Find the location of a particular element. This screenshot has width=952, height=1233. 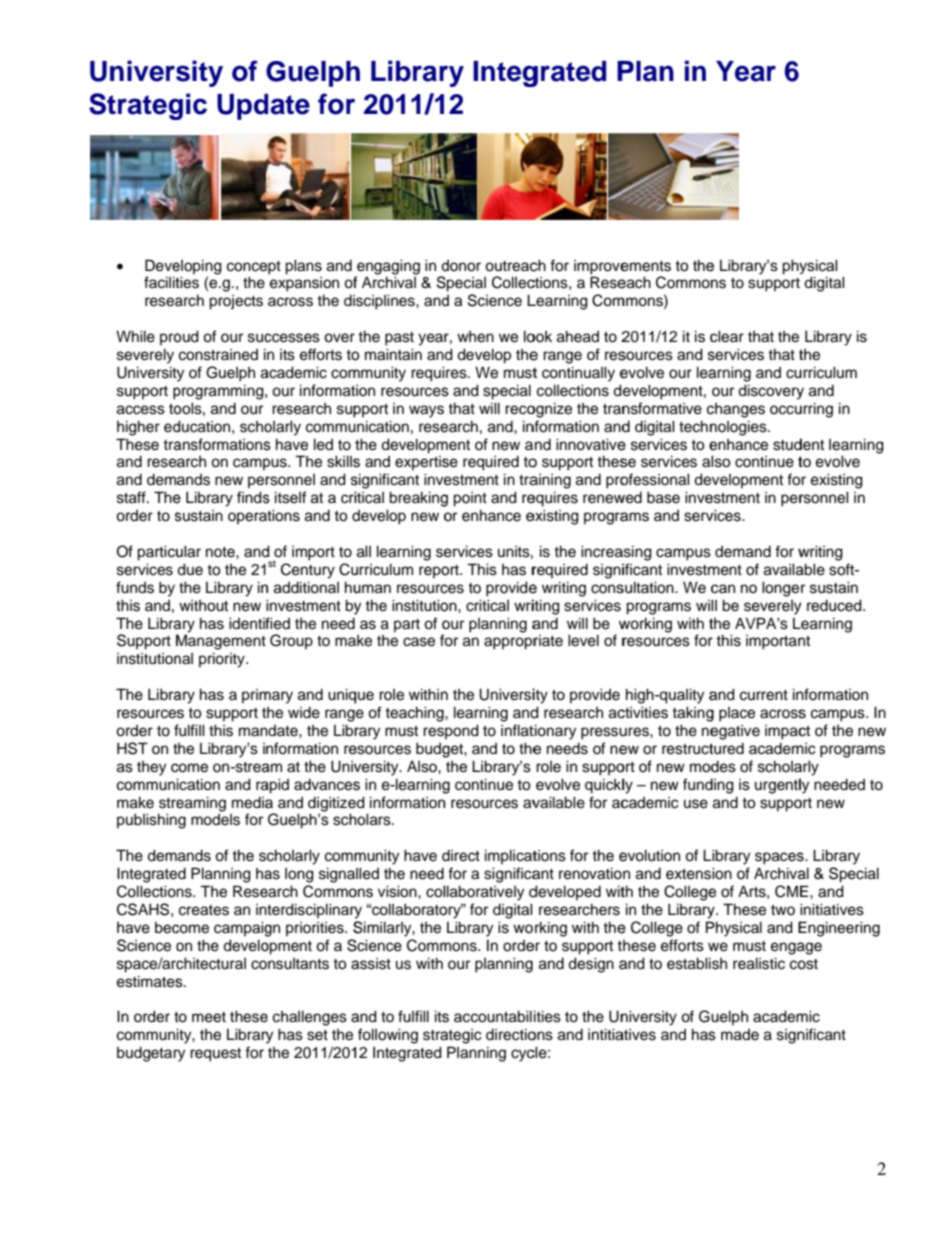

continually is located at coordinates (578, 374).
